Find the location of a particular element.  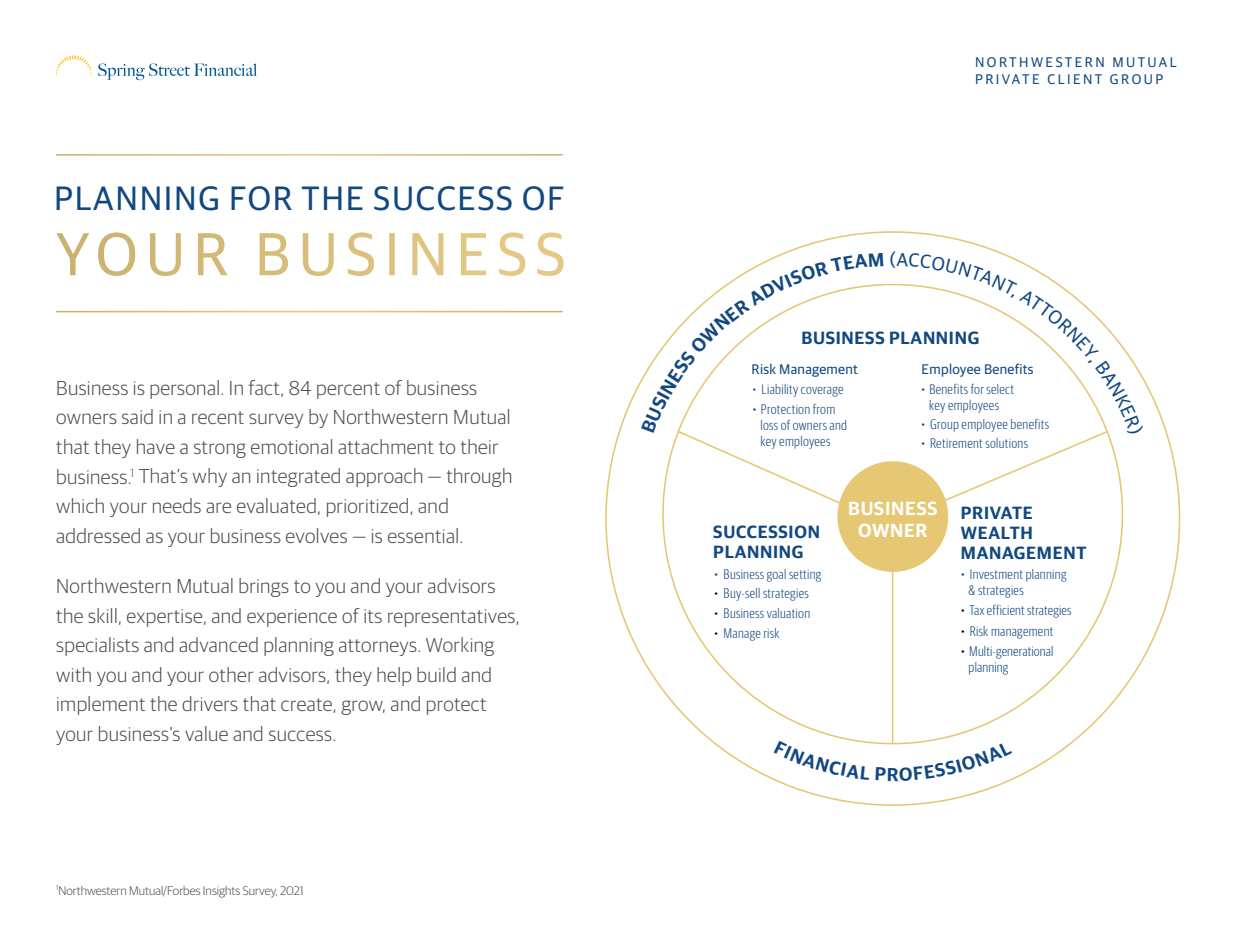

advanced is located at coordinates (218, 644).
